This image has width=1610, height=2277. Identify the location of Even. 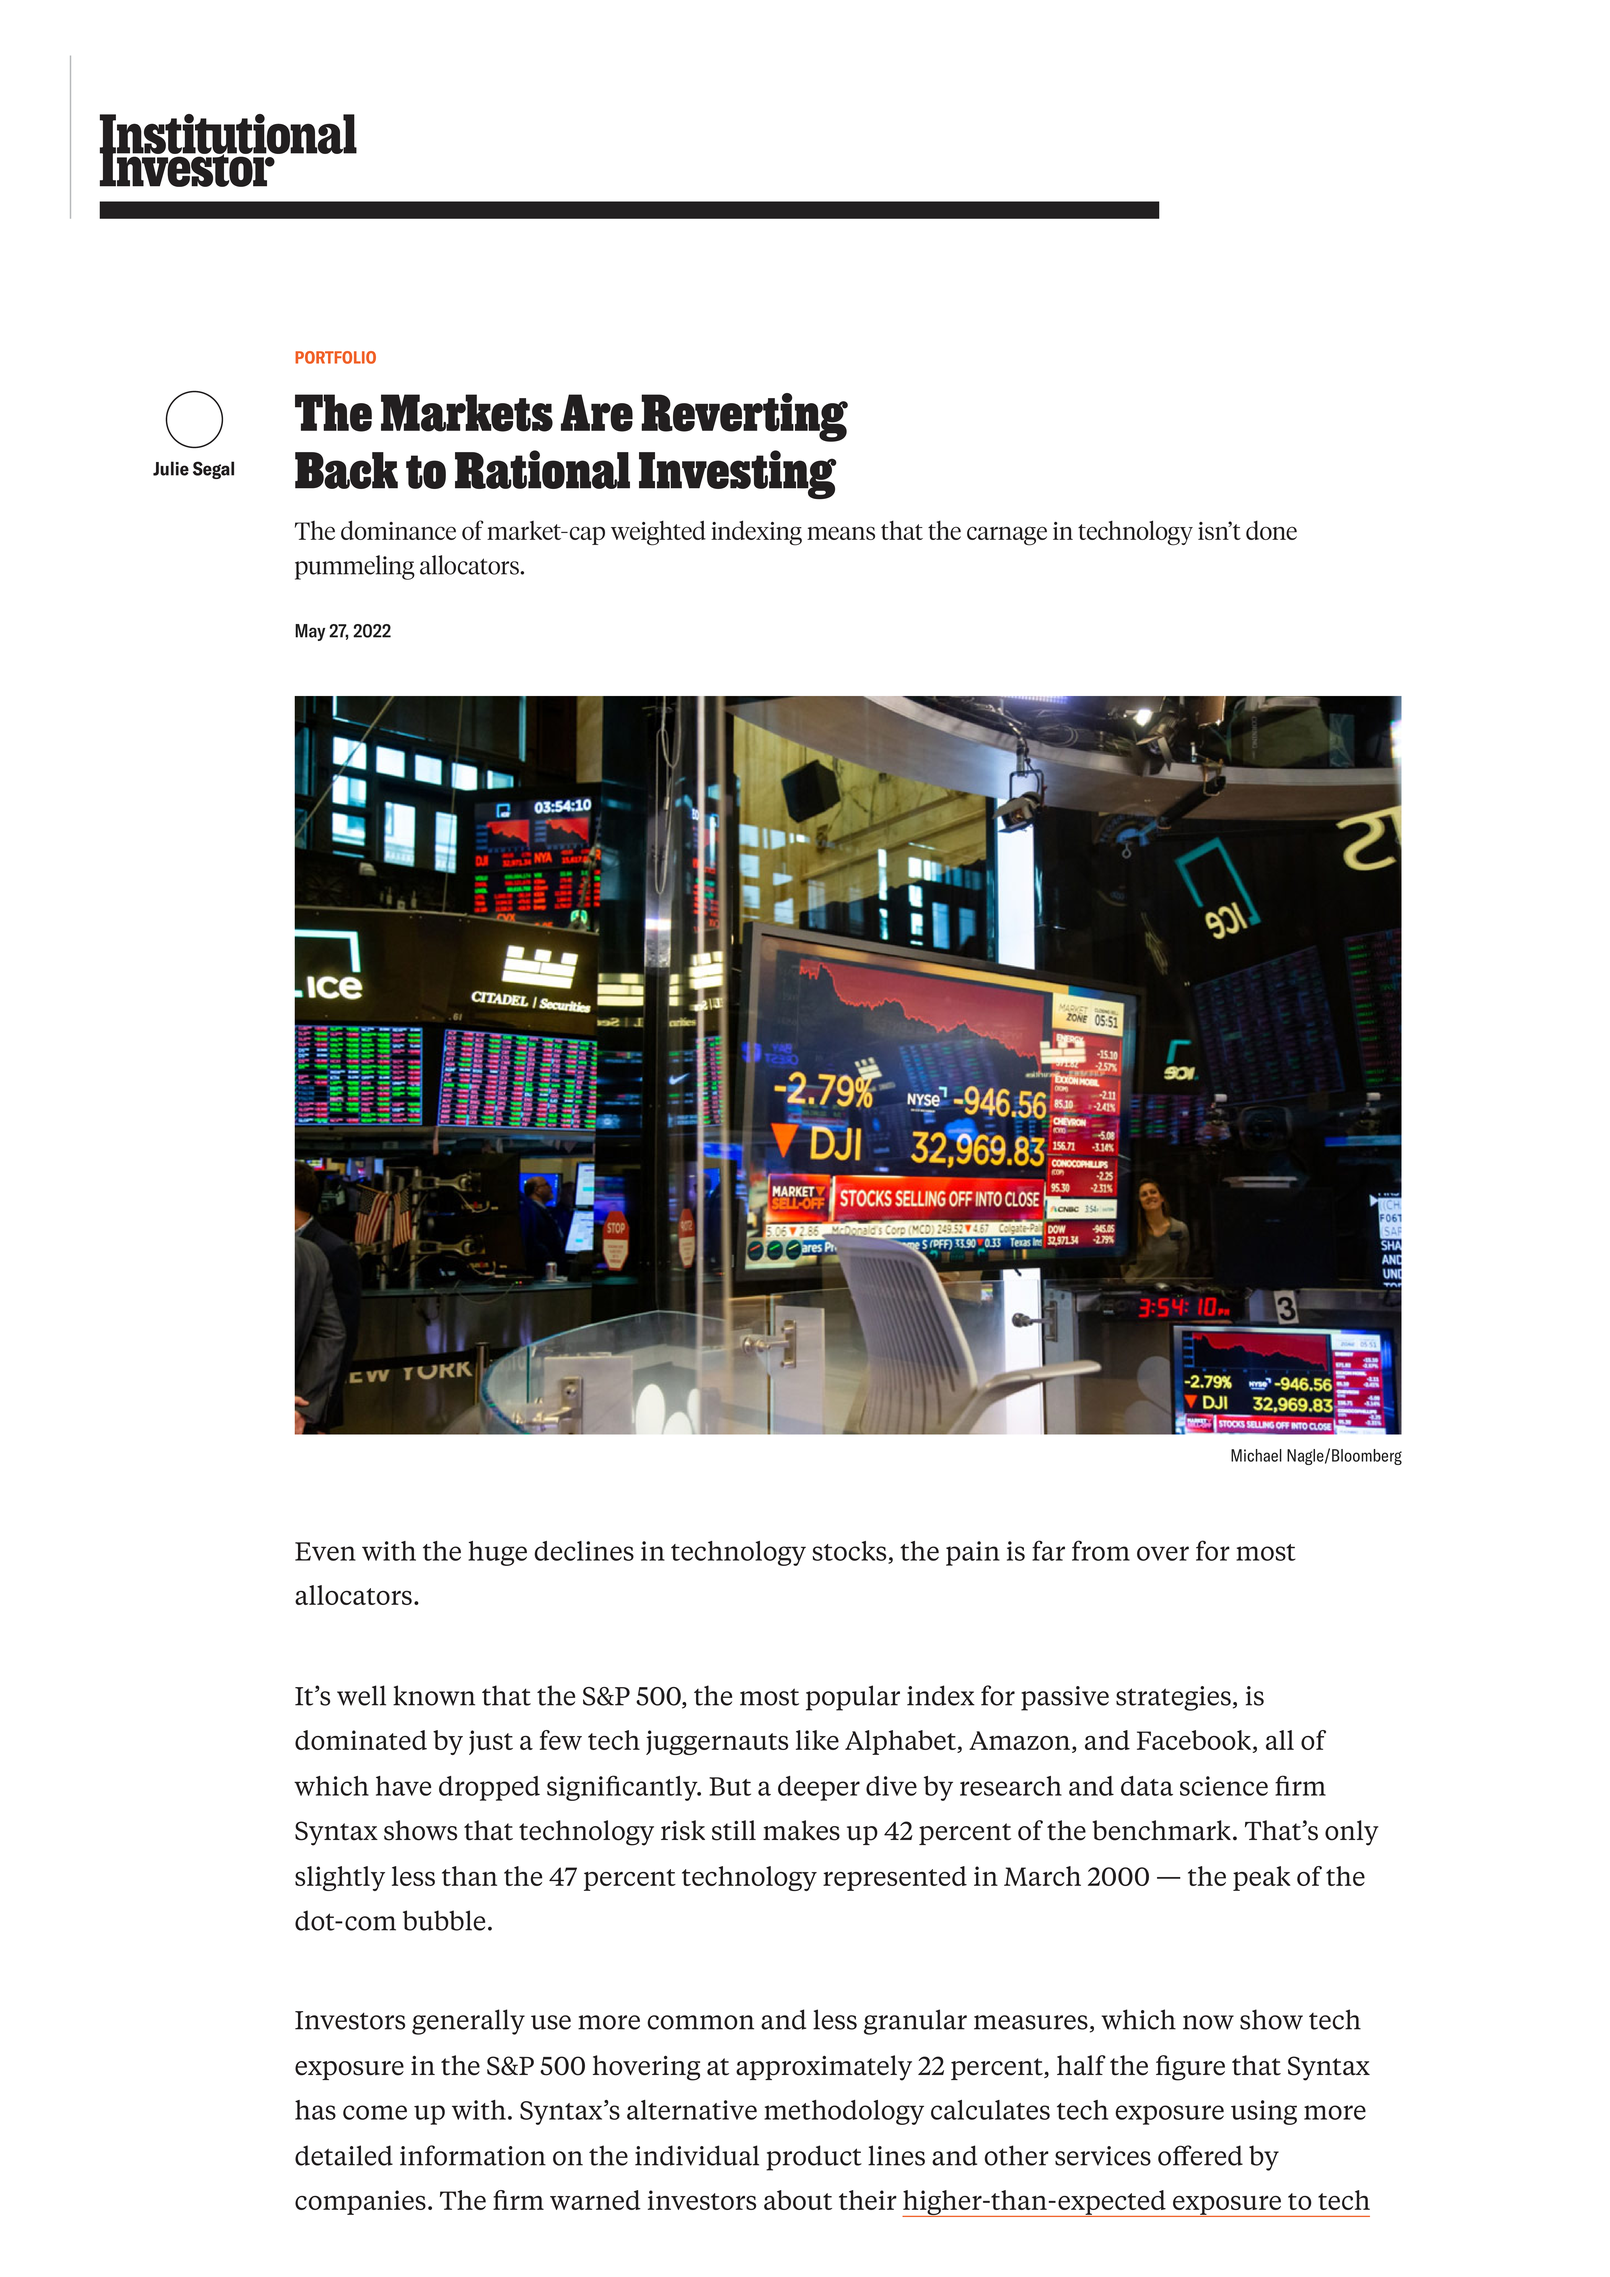
(325, 1551).
